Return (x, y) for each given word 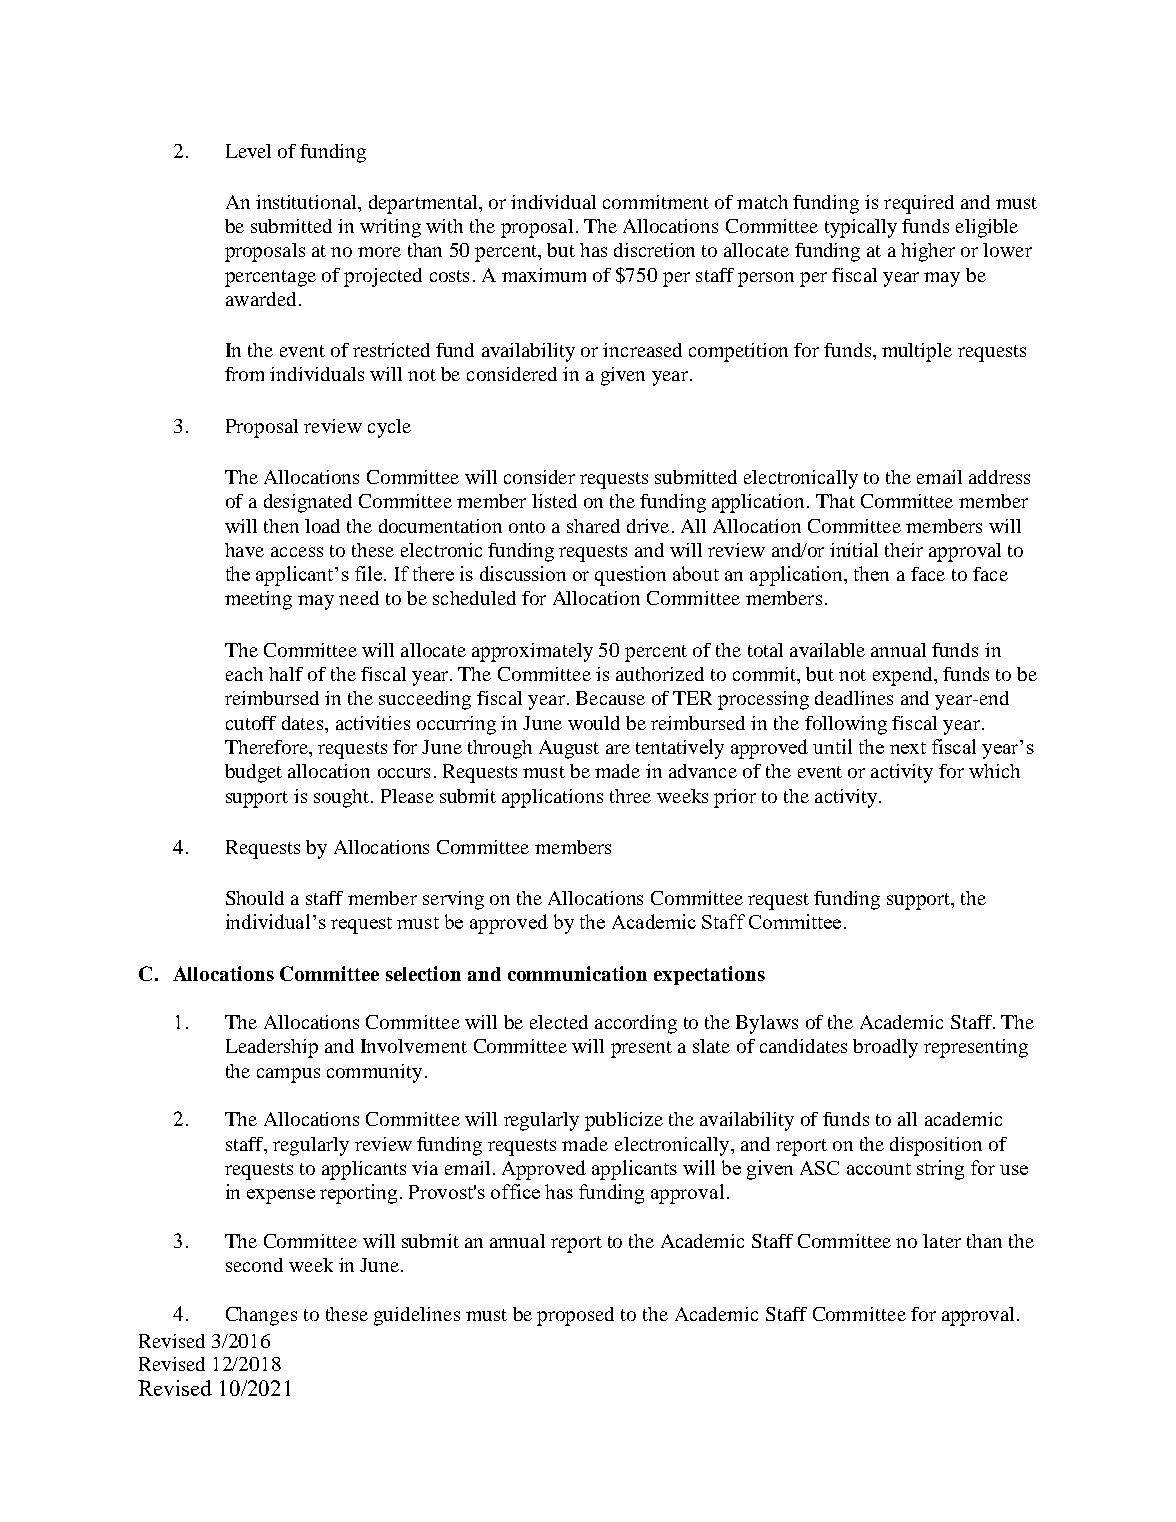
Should (255, 898)
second (254, 1265)
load (322, 526)
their (904, 550)
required (919, 204)
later (942, 1241)
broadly (885, 1048)
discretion (654, 250)
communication (577, 973)
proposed (575, 1316)
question (630, 576)
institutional (307, 202)
